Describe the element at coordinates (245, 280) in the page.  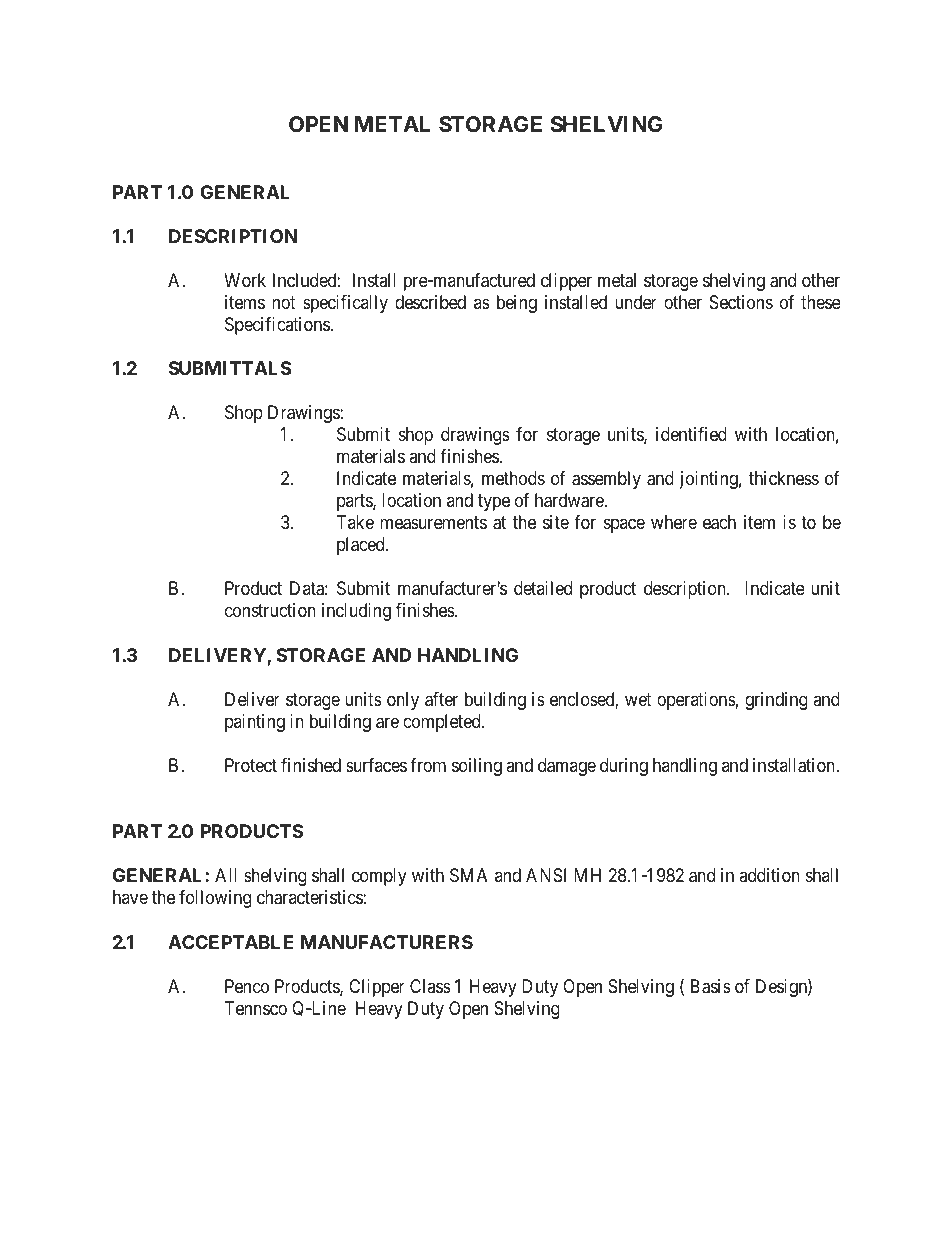
I see `Work` at that location.
